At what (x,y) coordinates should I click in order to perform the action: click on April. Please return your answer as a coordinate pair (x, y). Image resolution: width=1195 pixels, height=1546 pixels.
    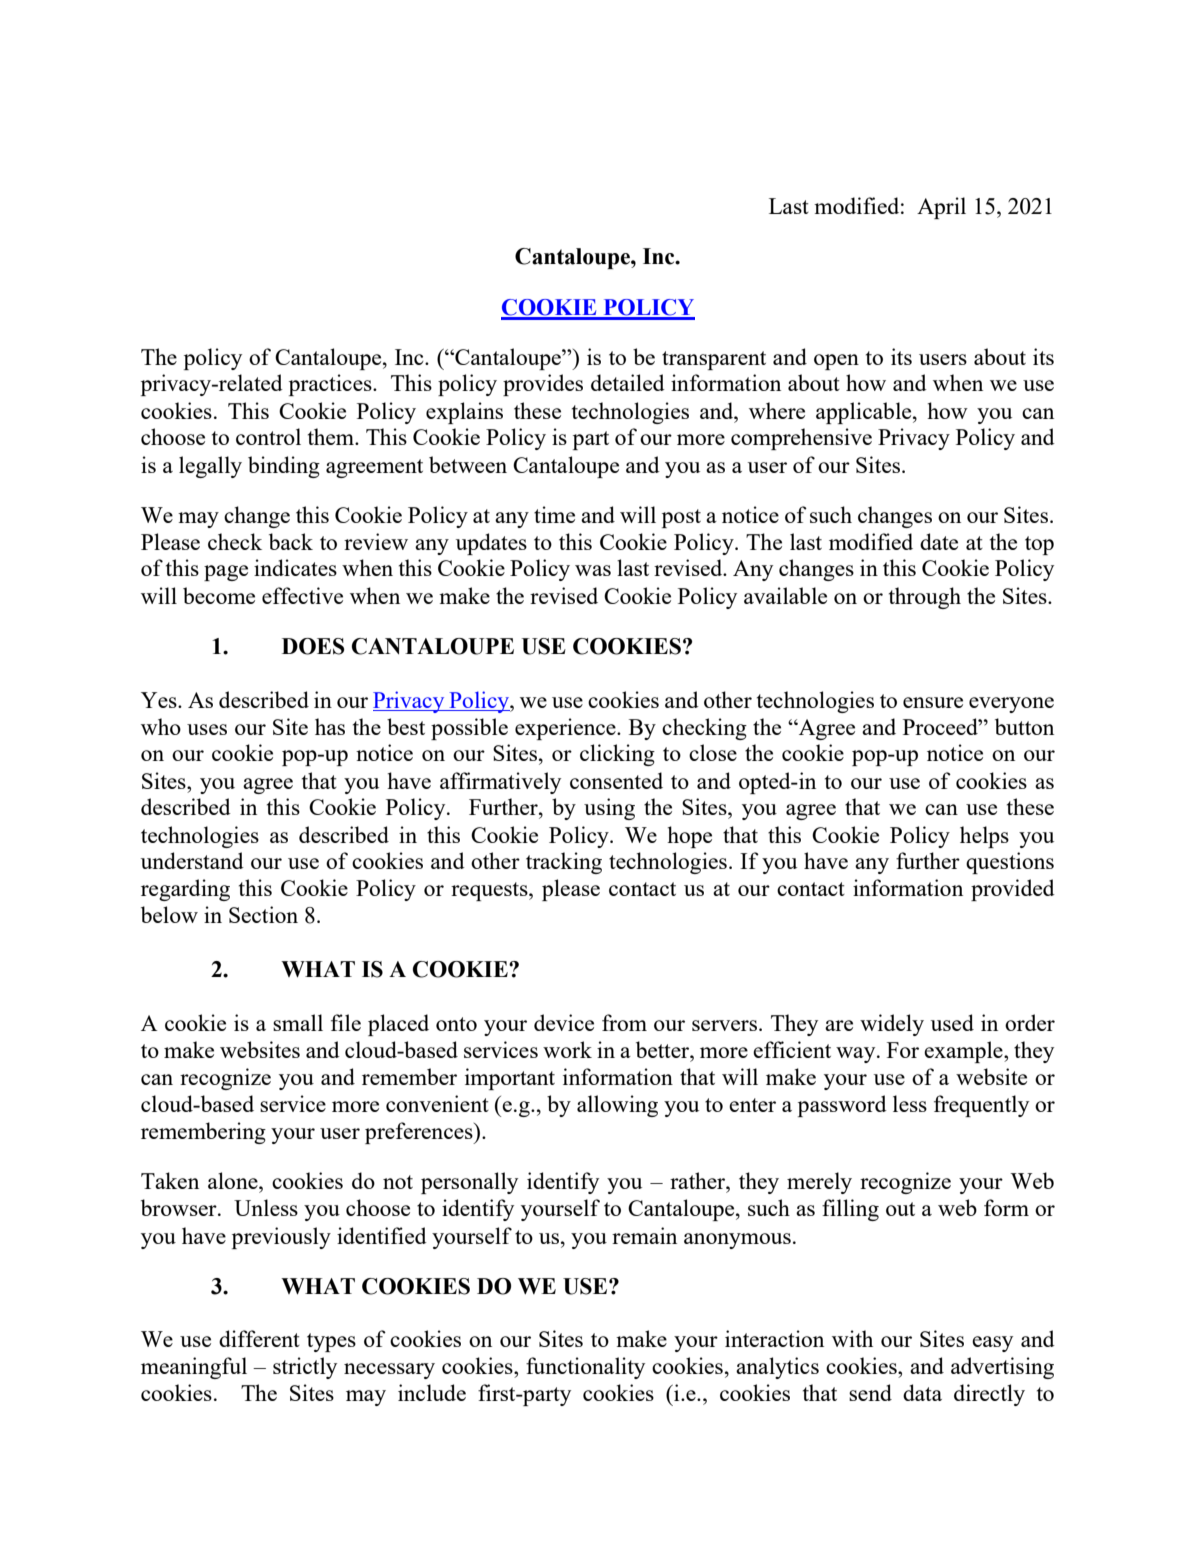
    Looking at the image, I should click on (941, 208).
